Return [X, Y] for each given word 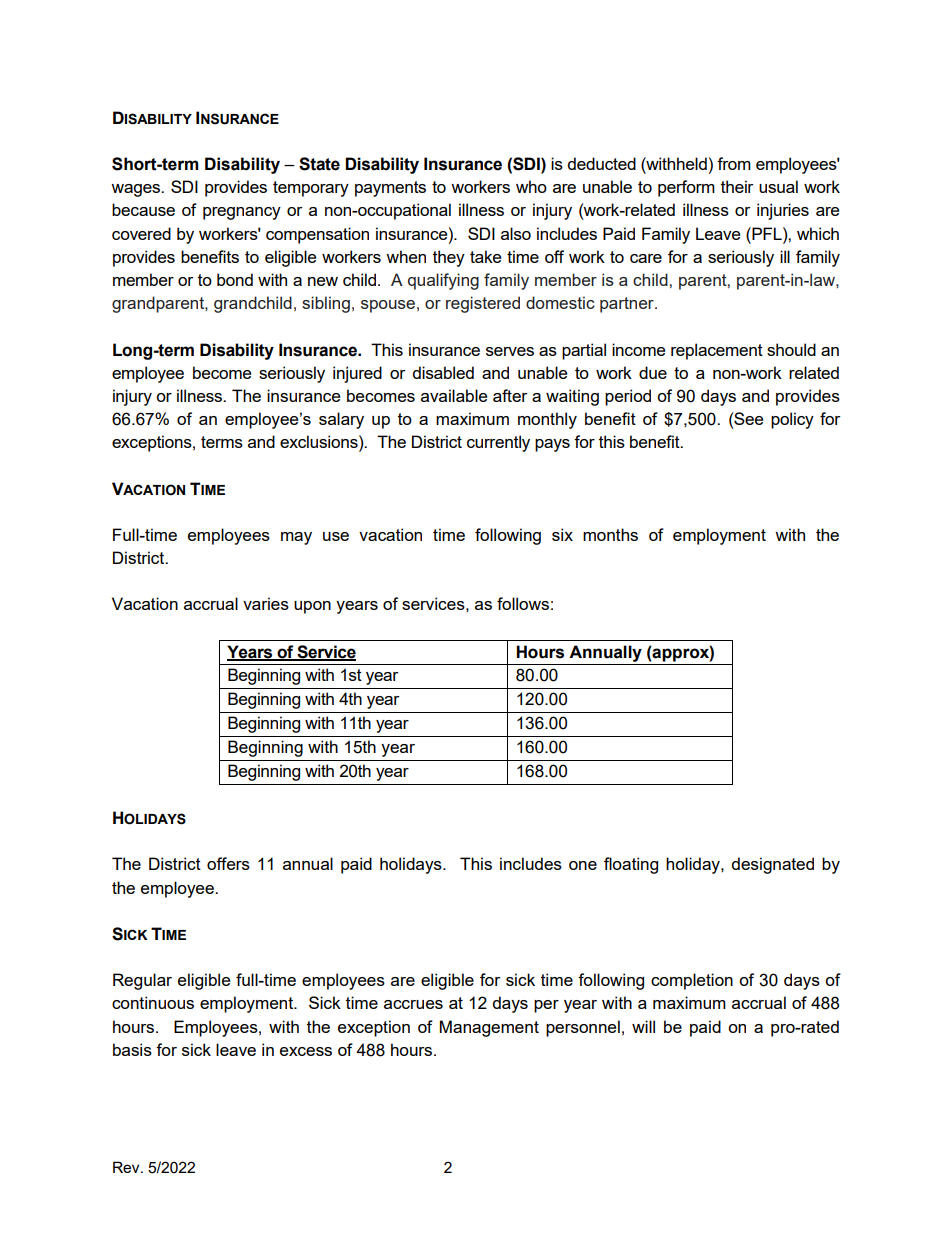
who [531, 186]
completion [692, 981]
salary [341, 420]
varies [266, 603]
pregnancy [242, 213]
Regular [142, 981]
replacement [717, 351]
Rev [127, 1167]
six [562, 534]
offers [228, 863]
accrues [413, 1004]
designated [772, 865]
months [610, 534]
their [737, 186]
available [454, 395]
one [583, 865]
